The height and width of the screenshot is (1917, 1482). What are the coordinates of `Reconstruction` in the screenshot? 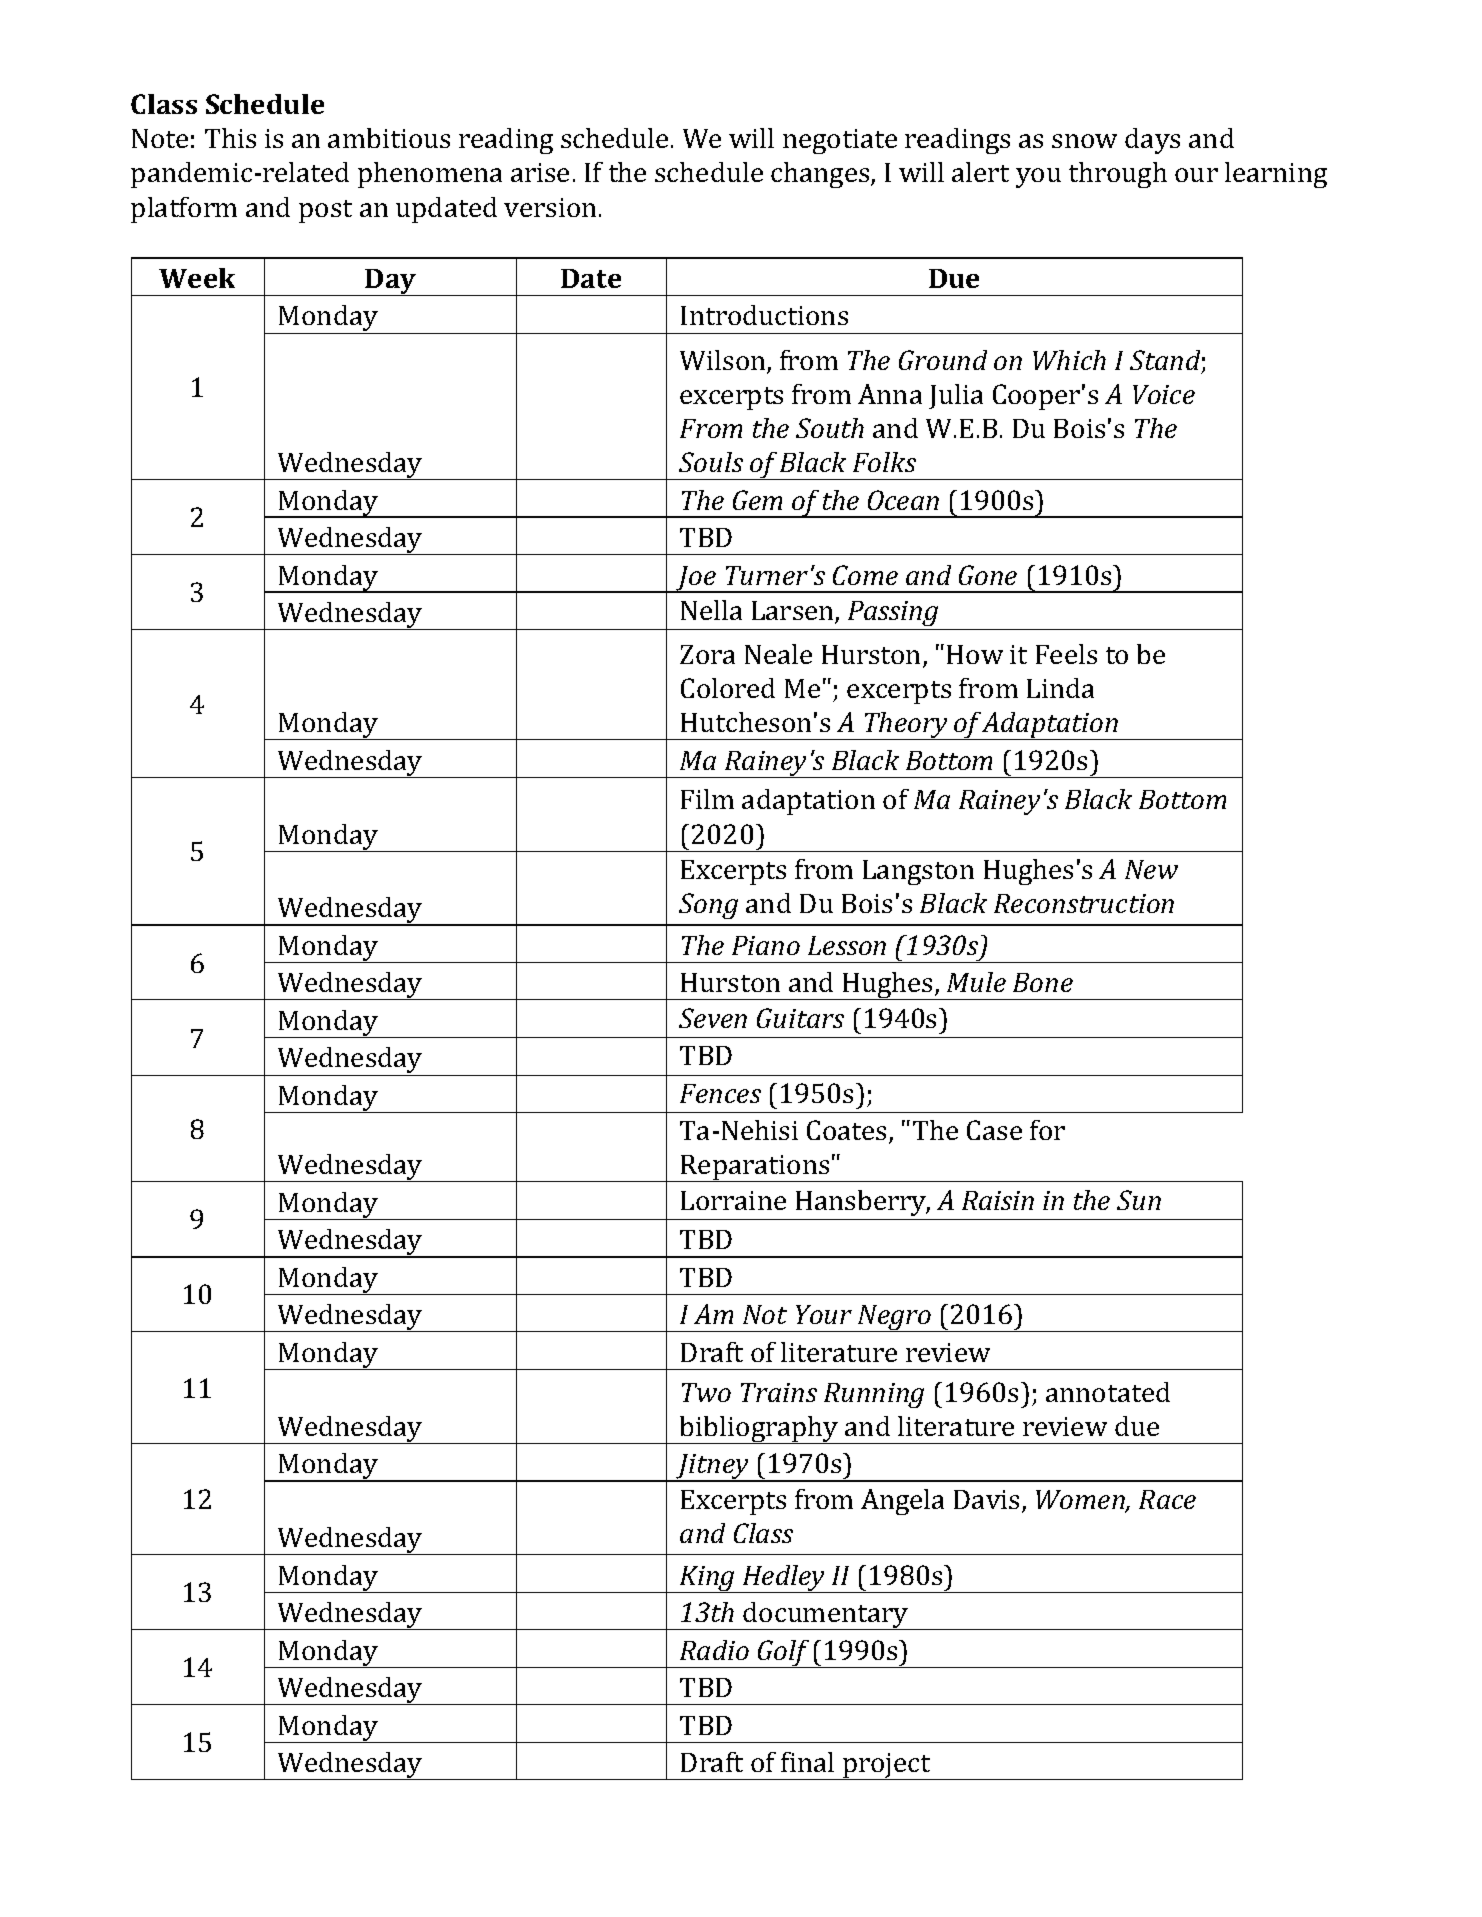 It's located at (1084, 903).
